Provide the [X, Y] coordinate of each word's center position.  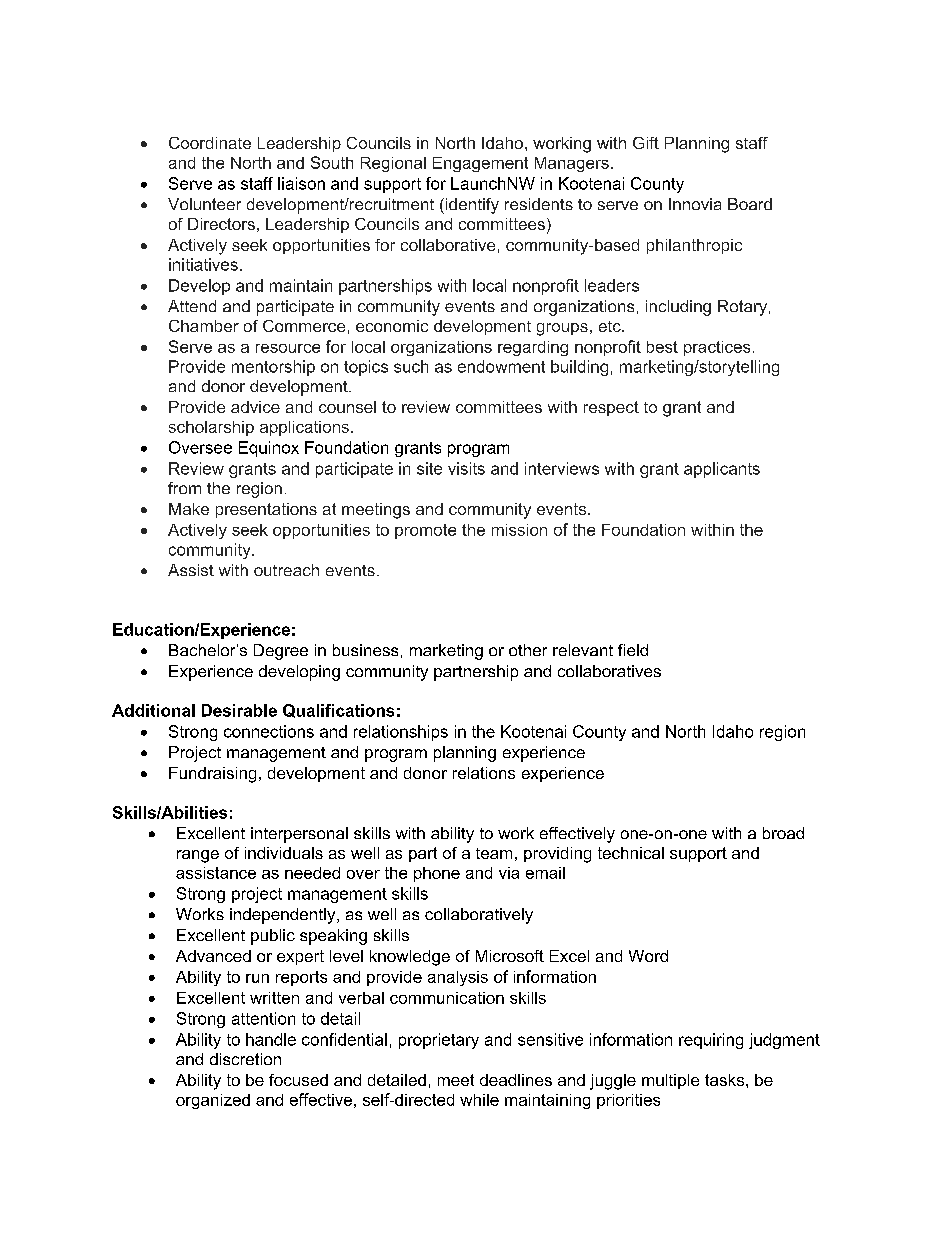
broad [783, 833]
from [184, 488]
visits [466, 468]
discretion [245, 1059]
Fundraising [212, 775]
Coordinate [210, 143]
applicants [722, 470]
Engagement [480, 164]
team [494, 853]
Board [750, 204]
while [479, 1100]
